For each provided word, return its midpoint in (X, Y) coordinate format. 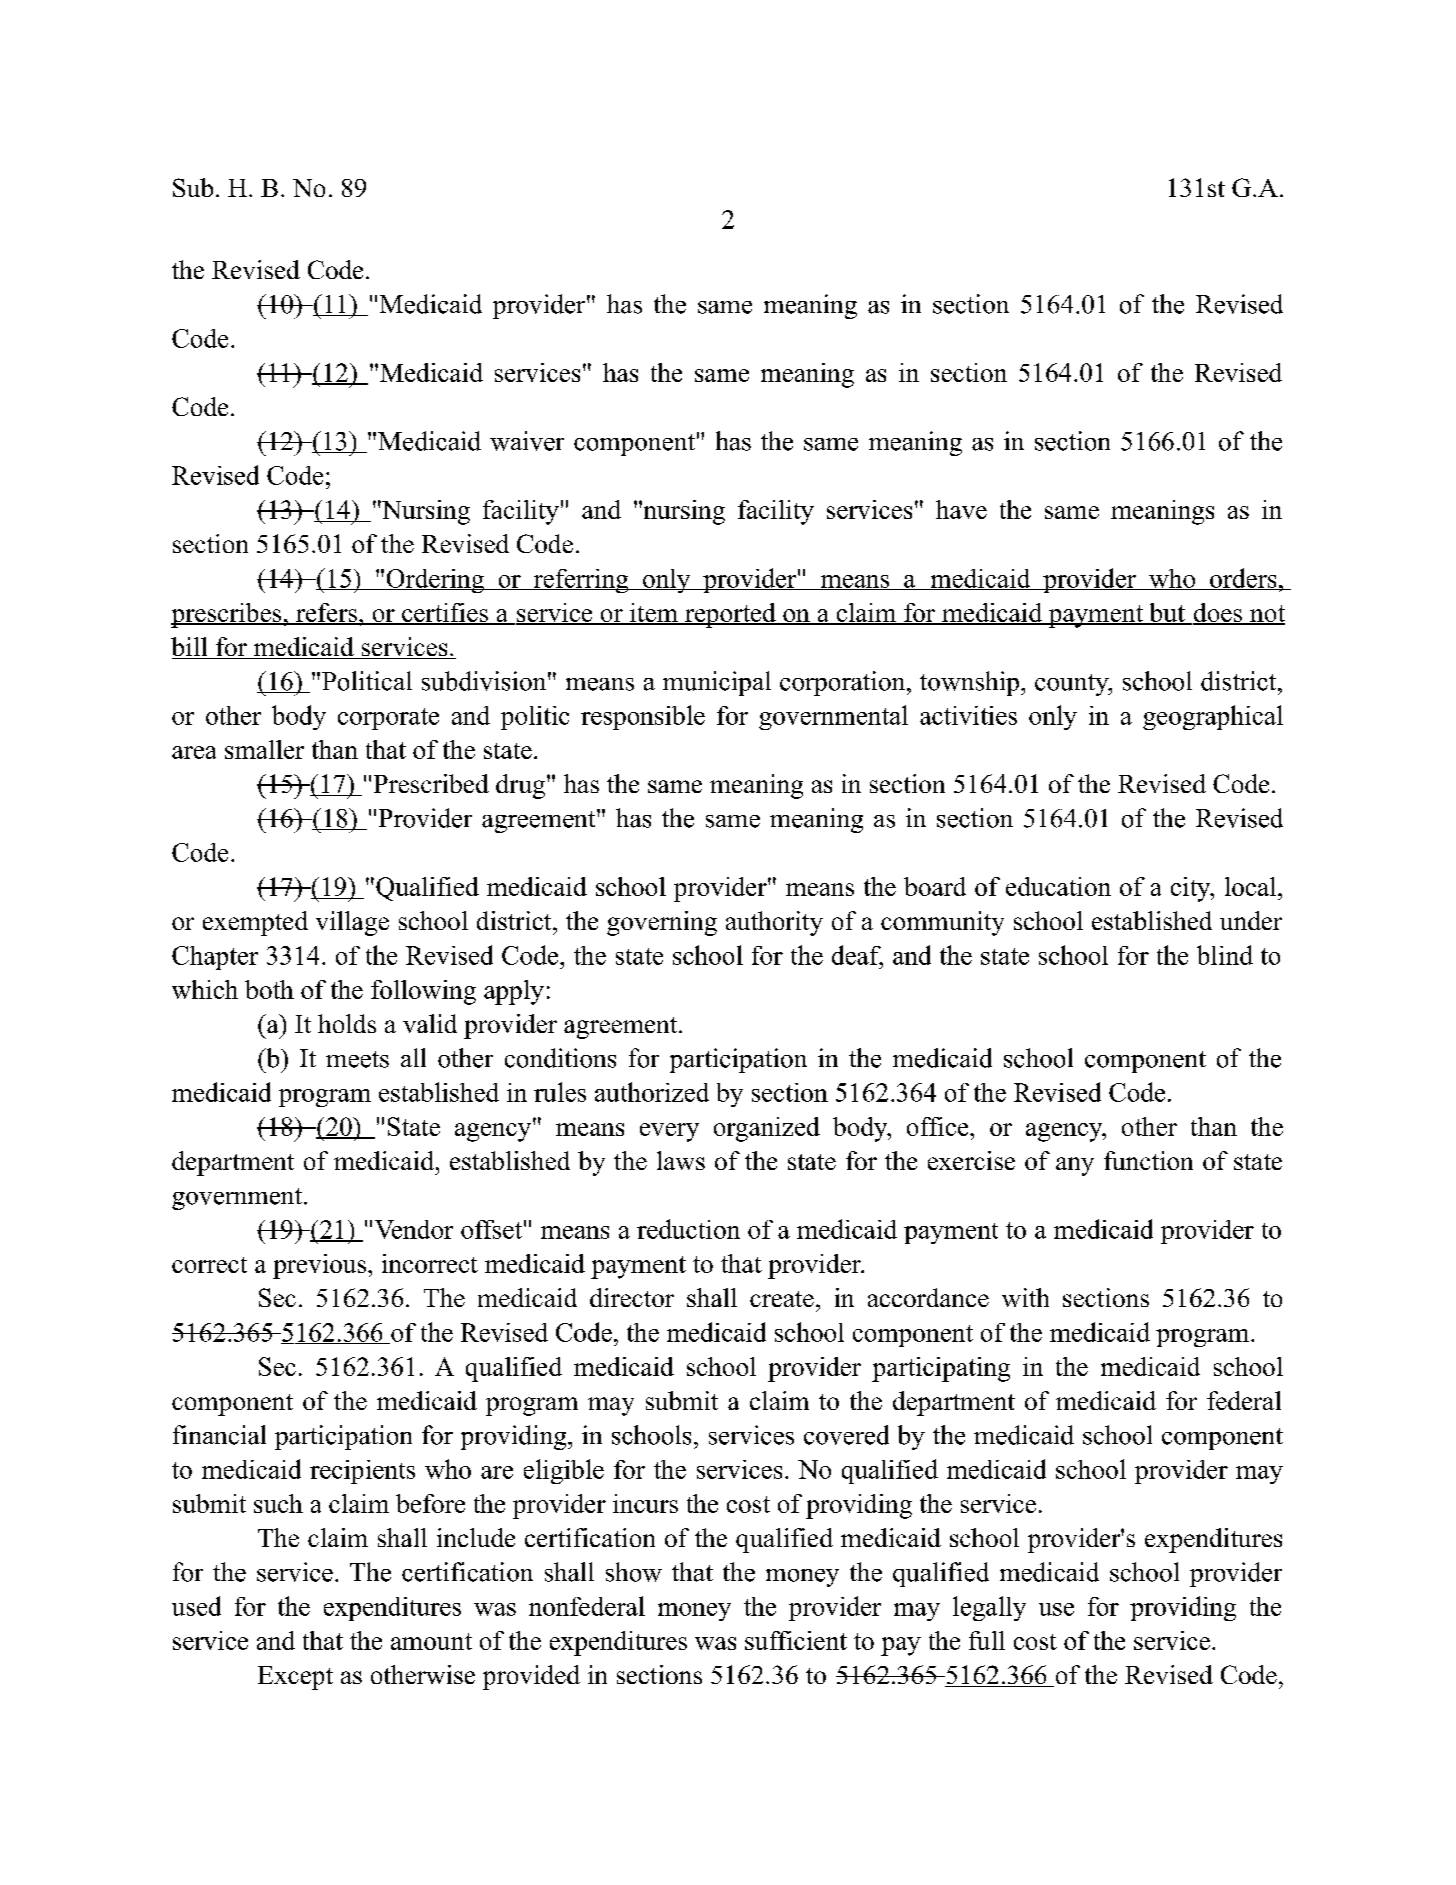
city (1192, 889)
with (1025, 1297)
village (352, 923)
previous (321, 1266)
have (961, 509)
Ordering (435, 581)
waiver (527, 441)
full (987, 1640)
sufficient (796, 1640)
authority (774, 923)
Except (295, 1678)
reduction (688, 1229)
